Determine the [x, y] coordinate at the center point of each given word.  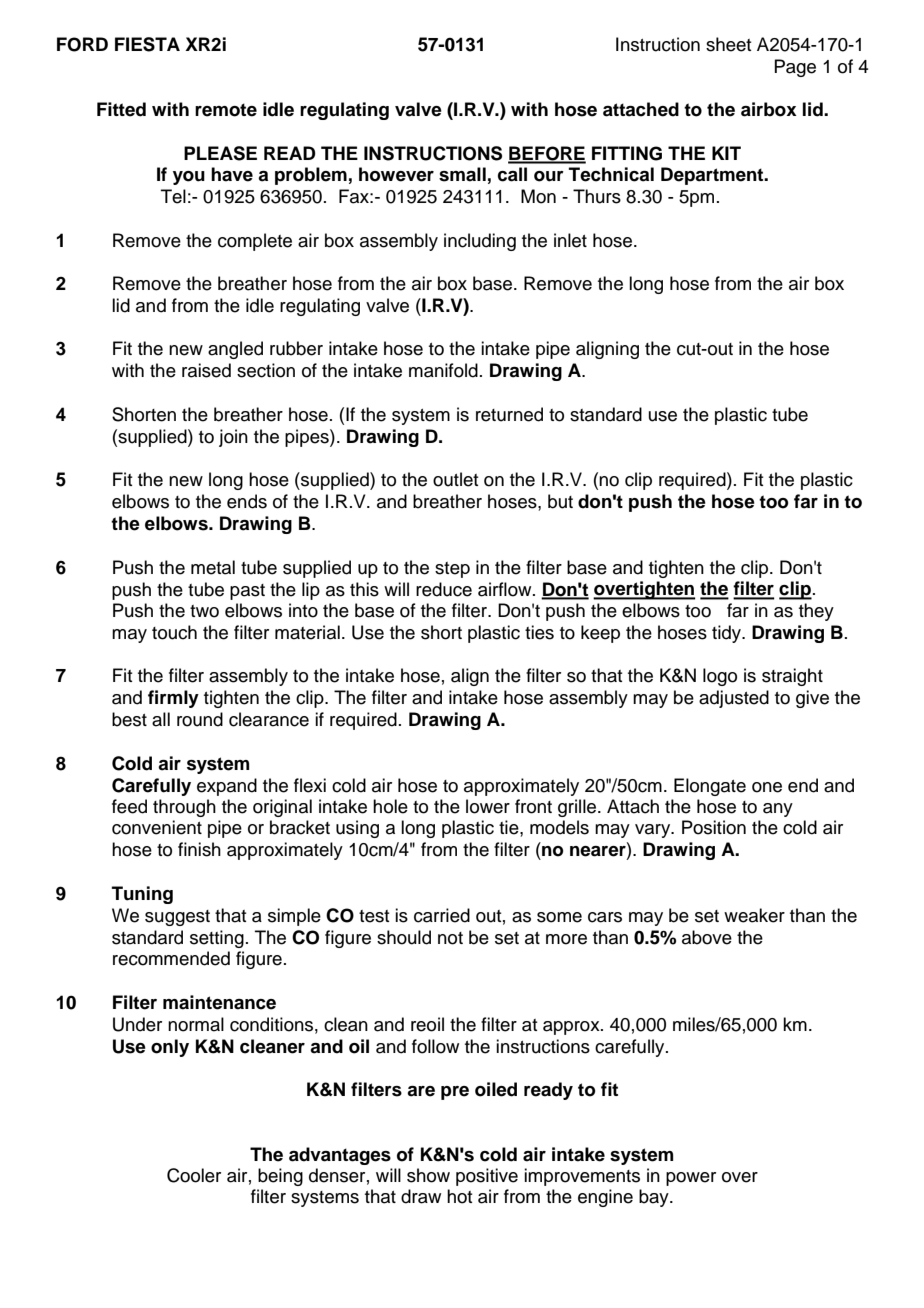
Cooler [194, 1175]
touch [174, 632]
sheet [729, 44]
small [462, 174]
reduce [444, 589]
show [428, 1175]
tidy [727, 634]
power [691, 1179]
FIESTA [147, 44]
